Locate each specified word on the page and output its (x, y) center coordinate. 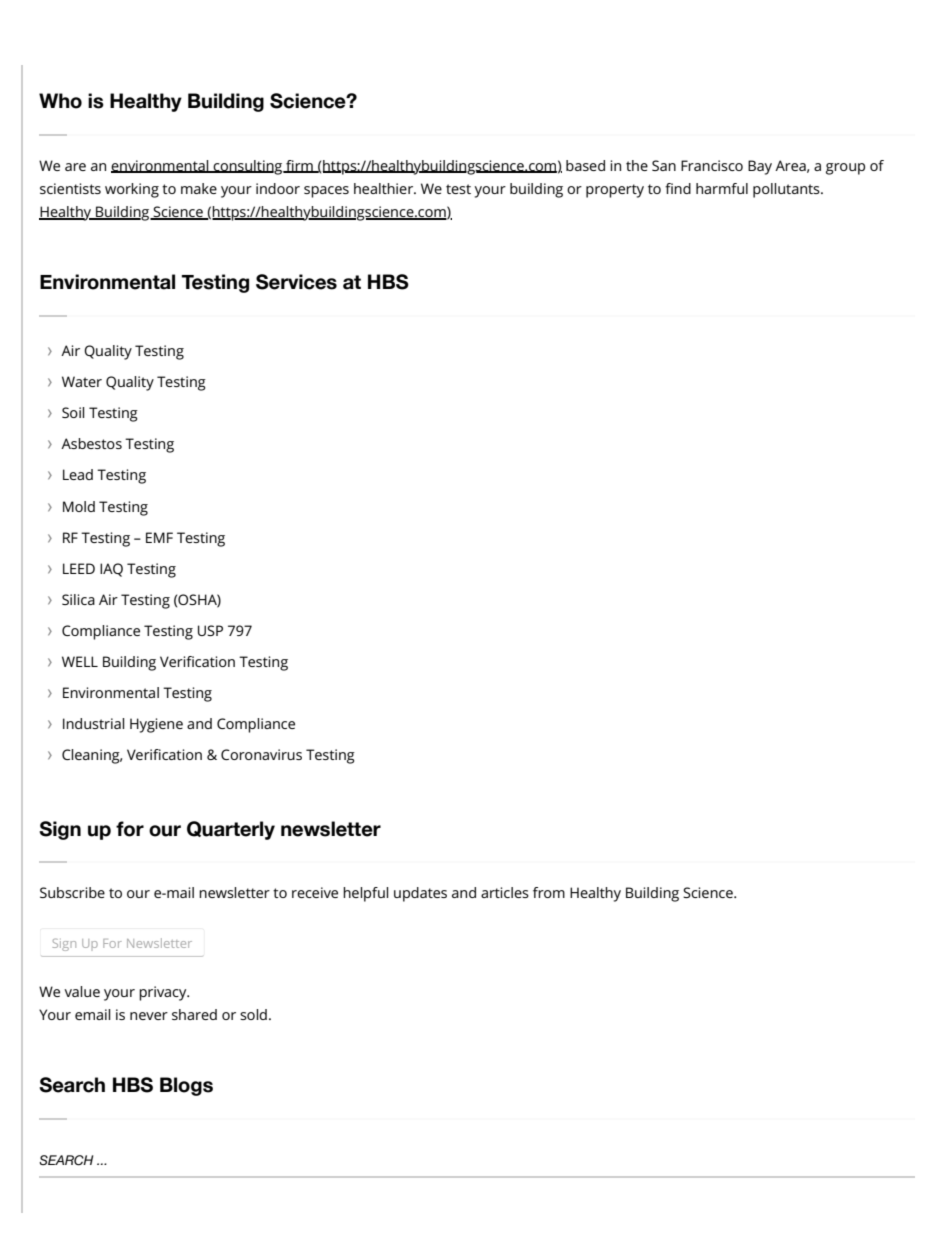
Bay (760, 167)
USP (210, 630)
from (549, 892)
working (132, 190)
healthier (385, 188)
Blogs (186, 1086)
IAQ (111, 570)
